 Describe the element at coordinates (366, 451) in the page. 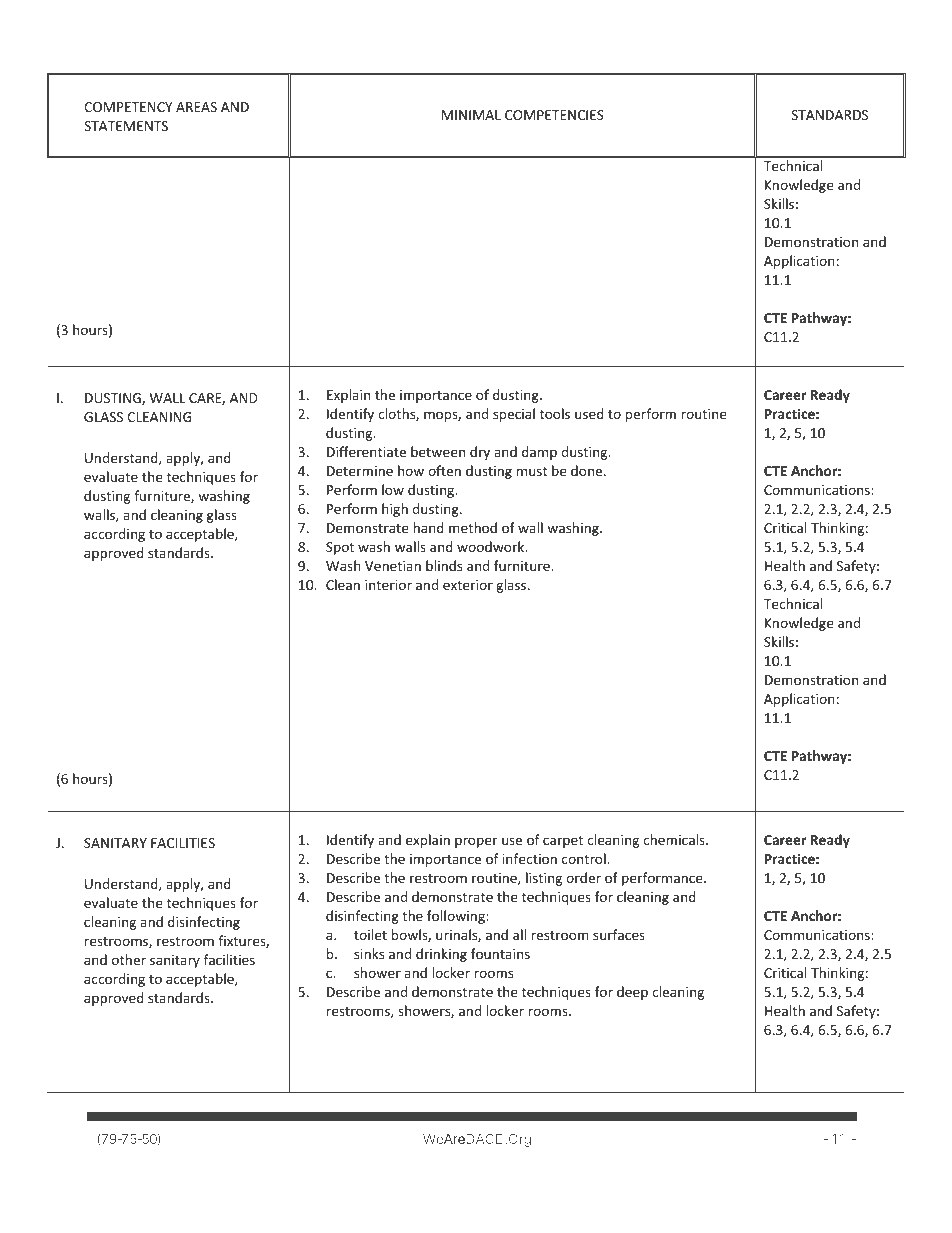

I see `Differentiate` at that location.
